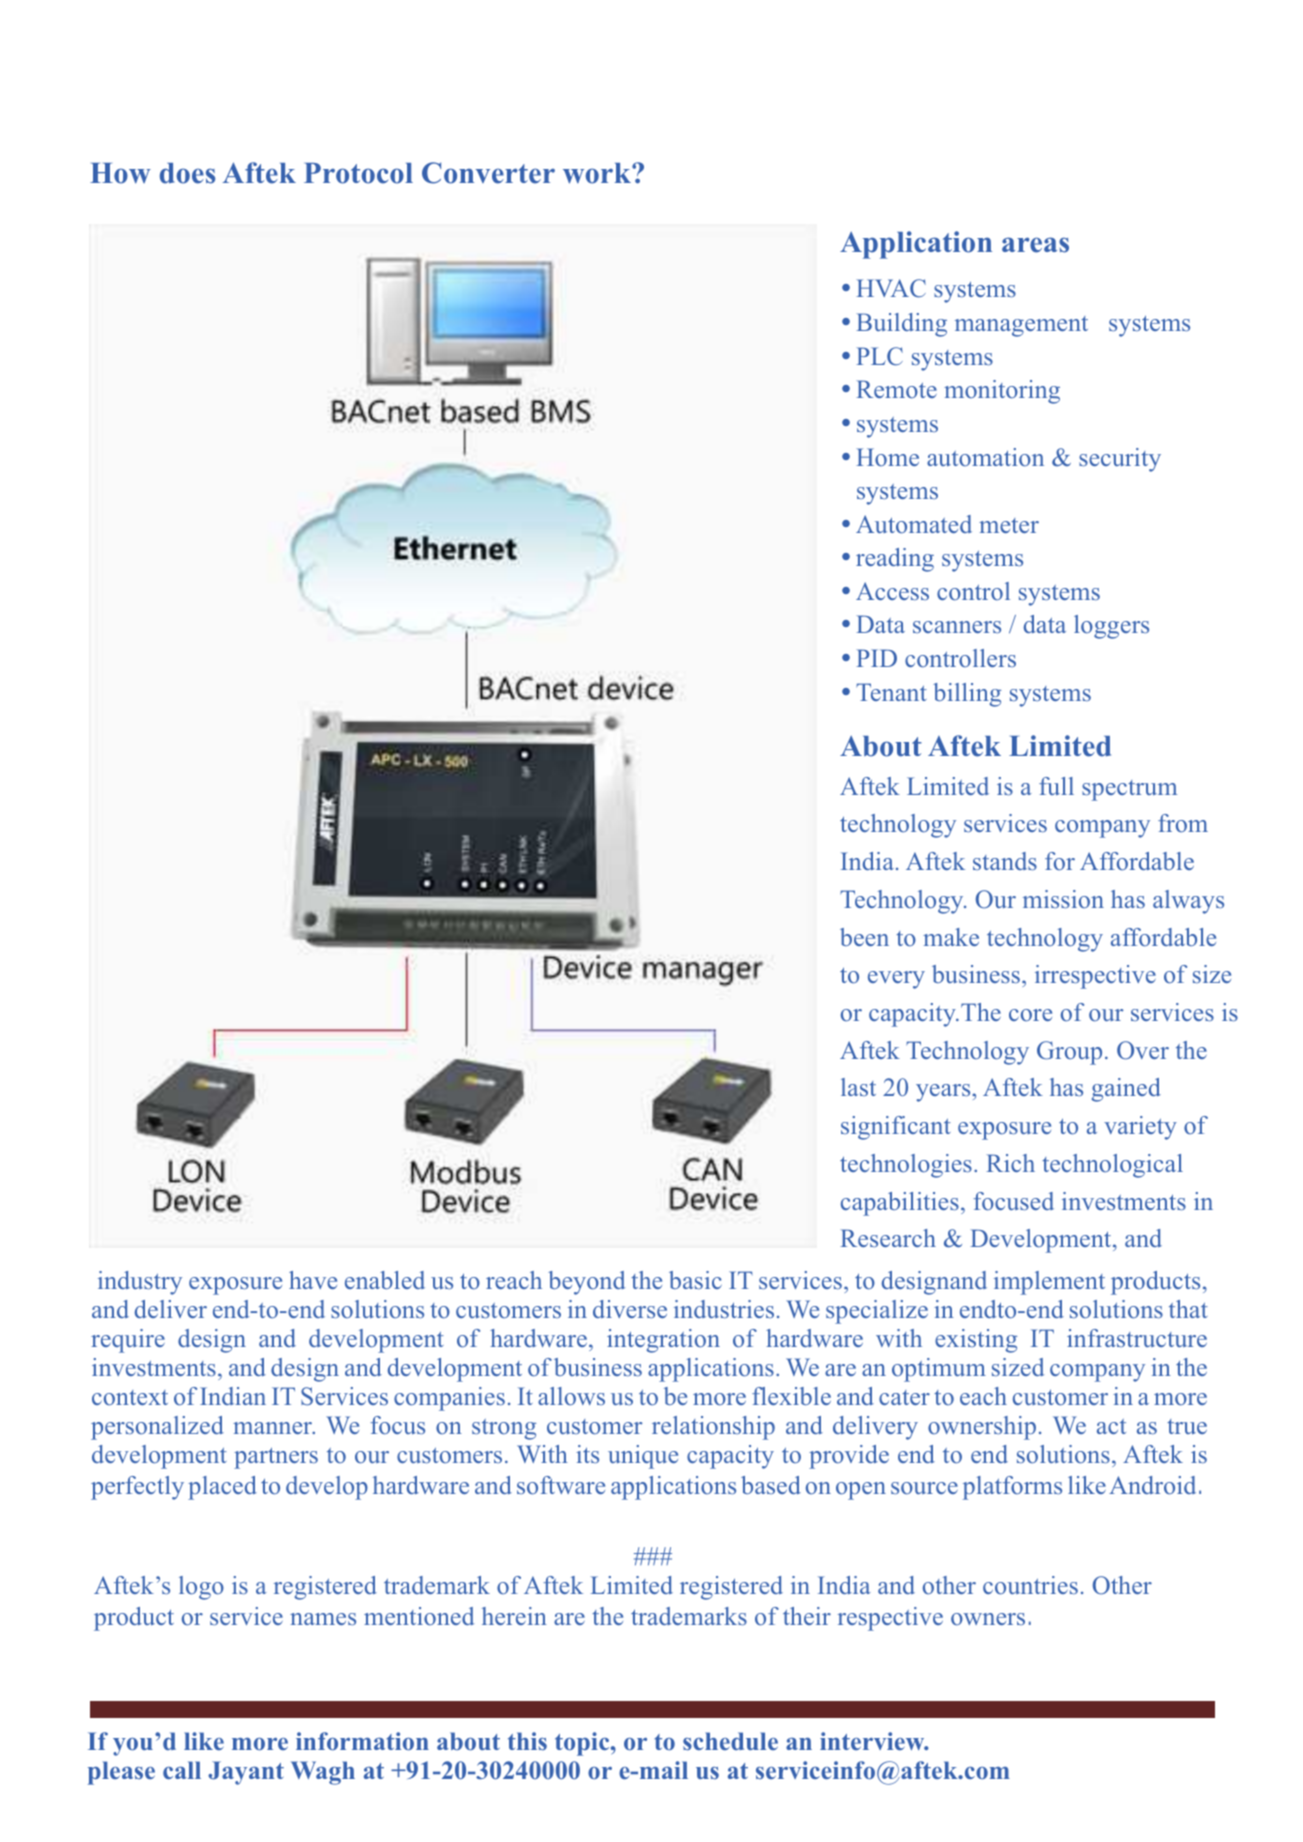  What do you see at coordinates (187, 173) in the screenshot?
I see `does` at bounding box center [187, 173].
